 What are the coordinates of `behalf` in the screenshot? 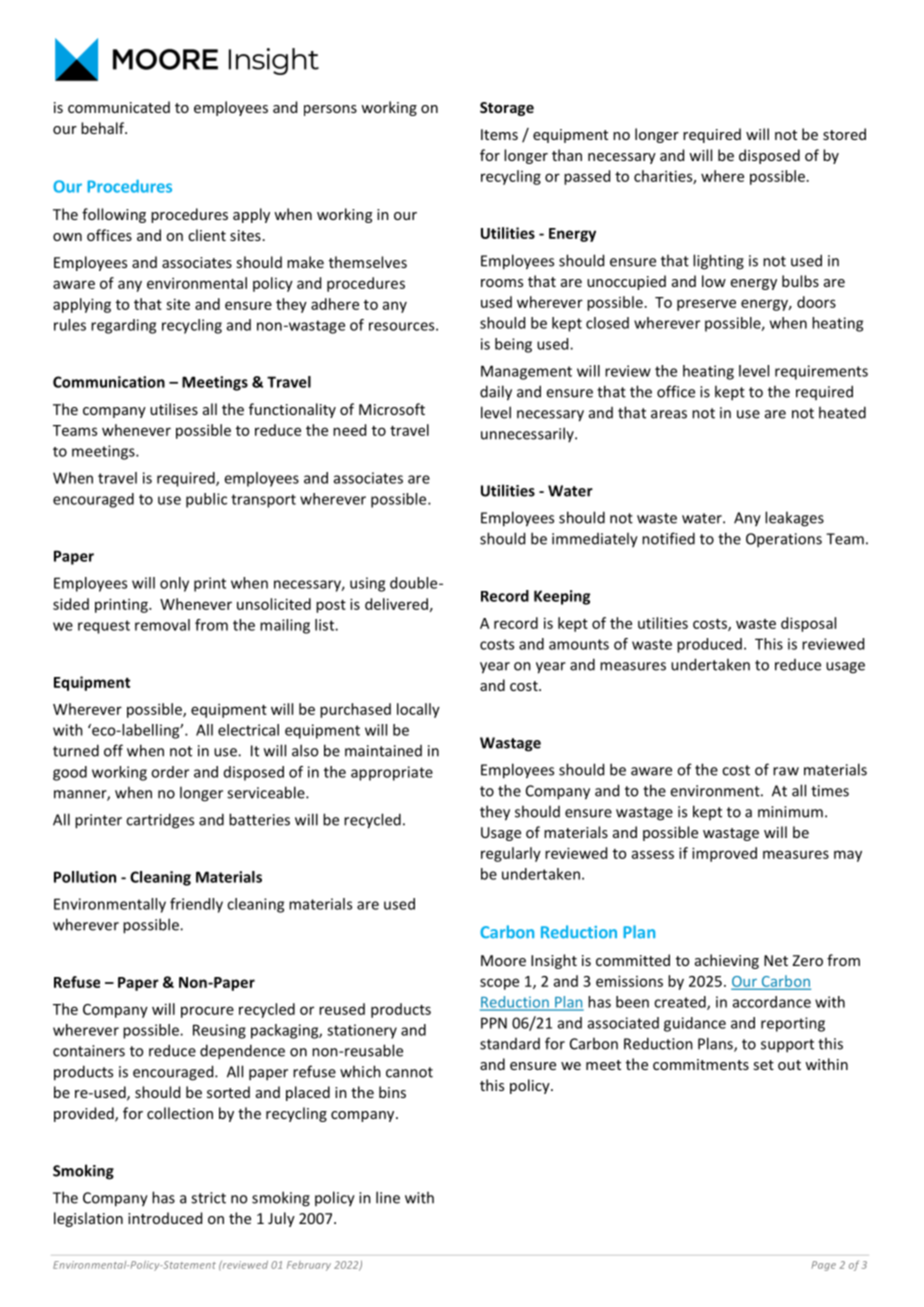 It's located at (104, 128).
